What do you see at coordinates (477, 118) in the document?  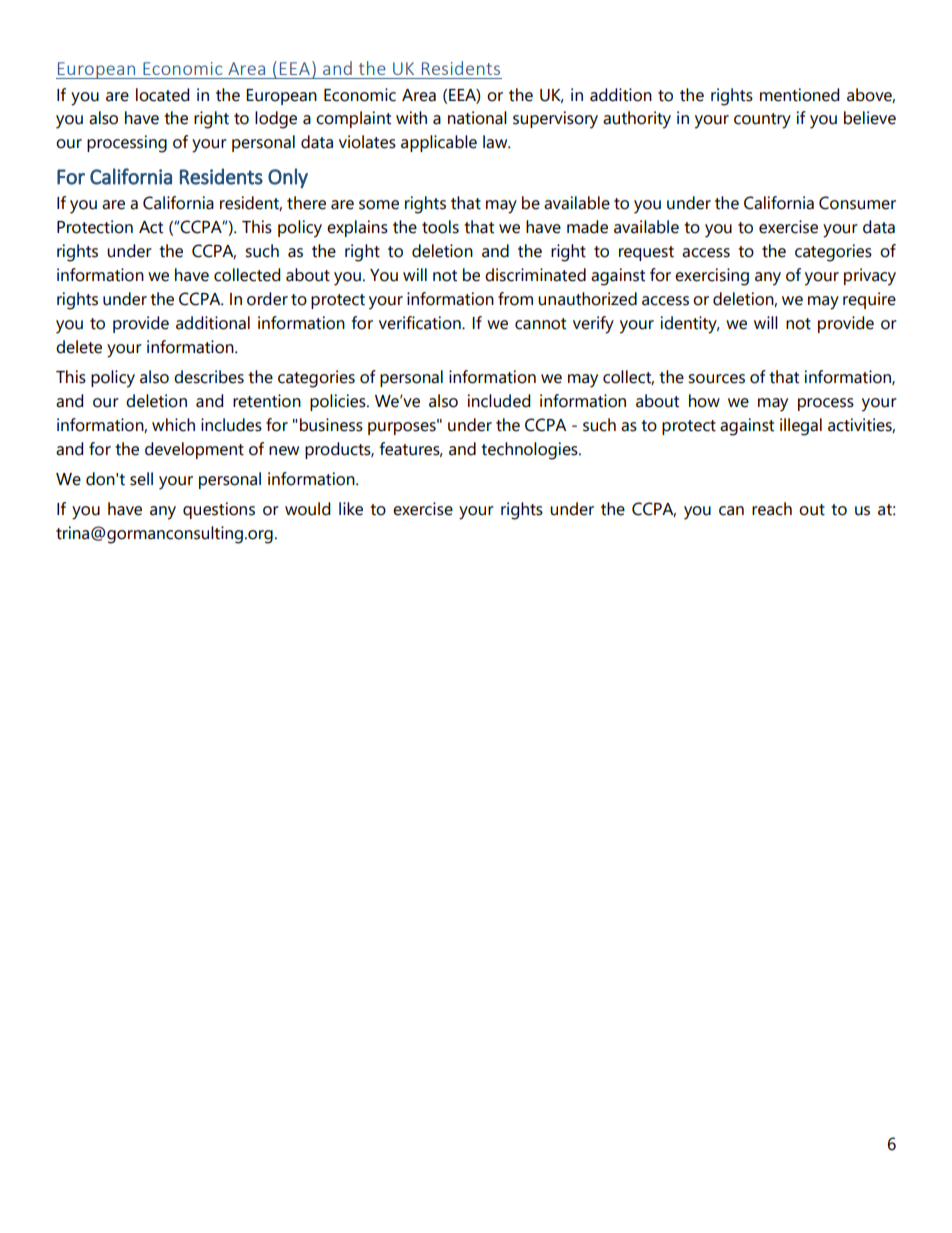 I see `national` at bounding box center [477, 118].
